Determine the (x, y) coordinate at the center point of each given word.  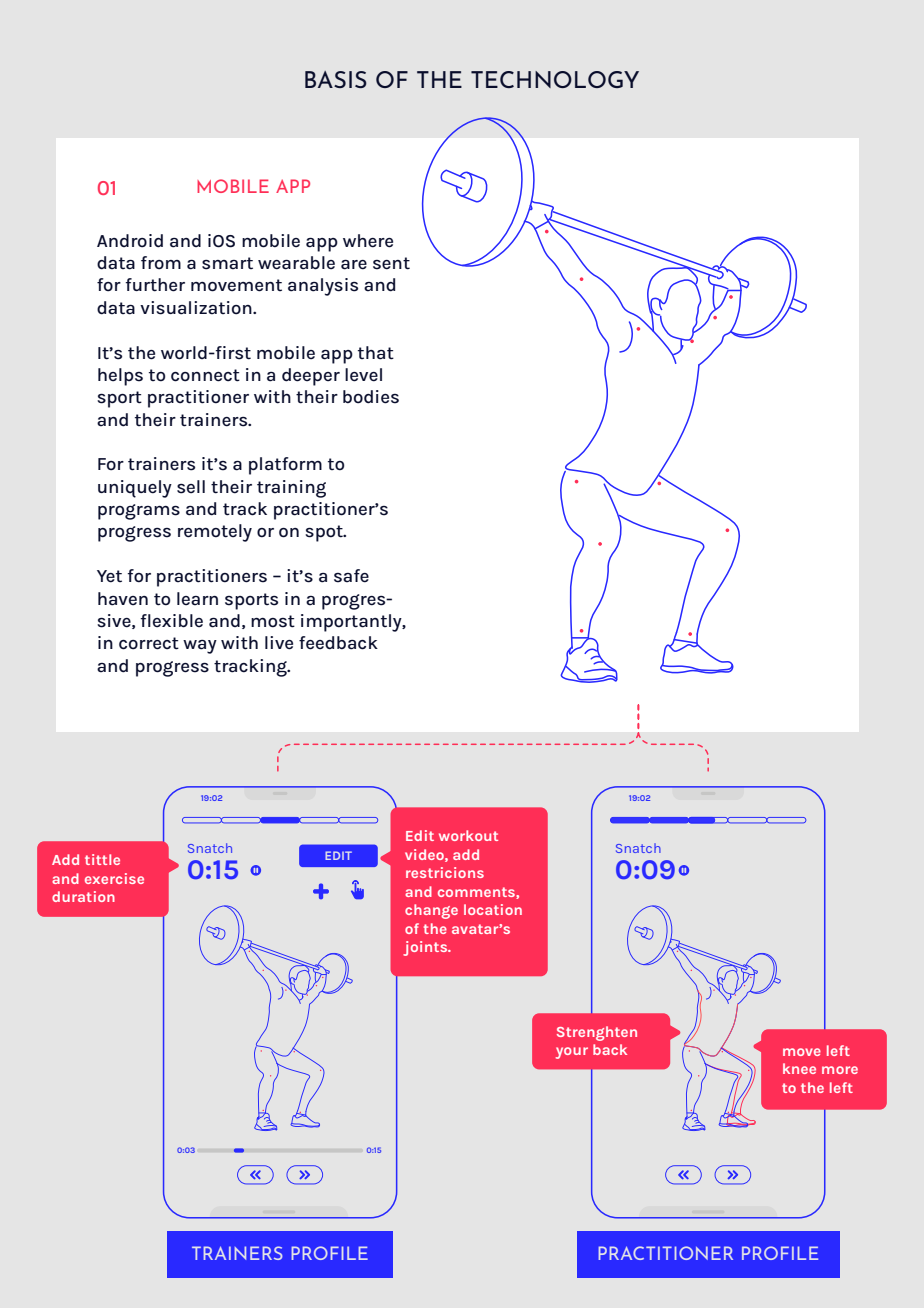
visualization (197, 308)
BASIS (336, 79)
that (376, 353)
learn (197, 599)
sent (391, 263)
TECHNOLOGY (555, 79)
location (493, 909)
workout (468, 835)
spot (325, 533)
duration (83, 896)
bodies (371, 397)
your (572, 1053)
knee (799, 1068)
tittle (102, 859)
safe (351, 576)
